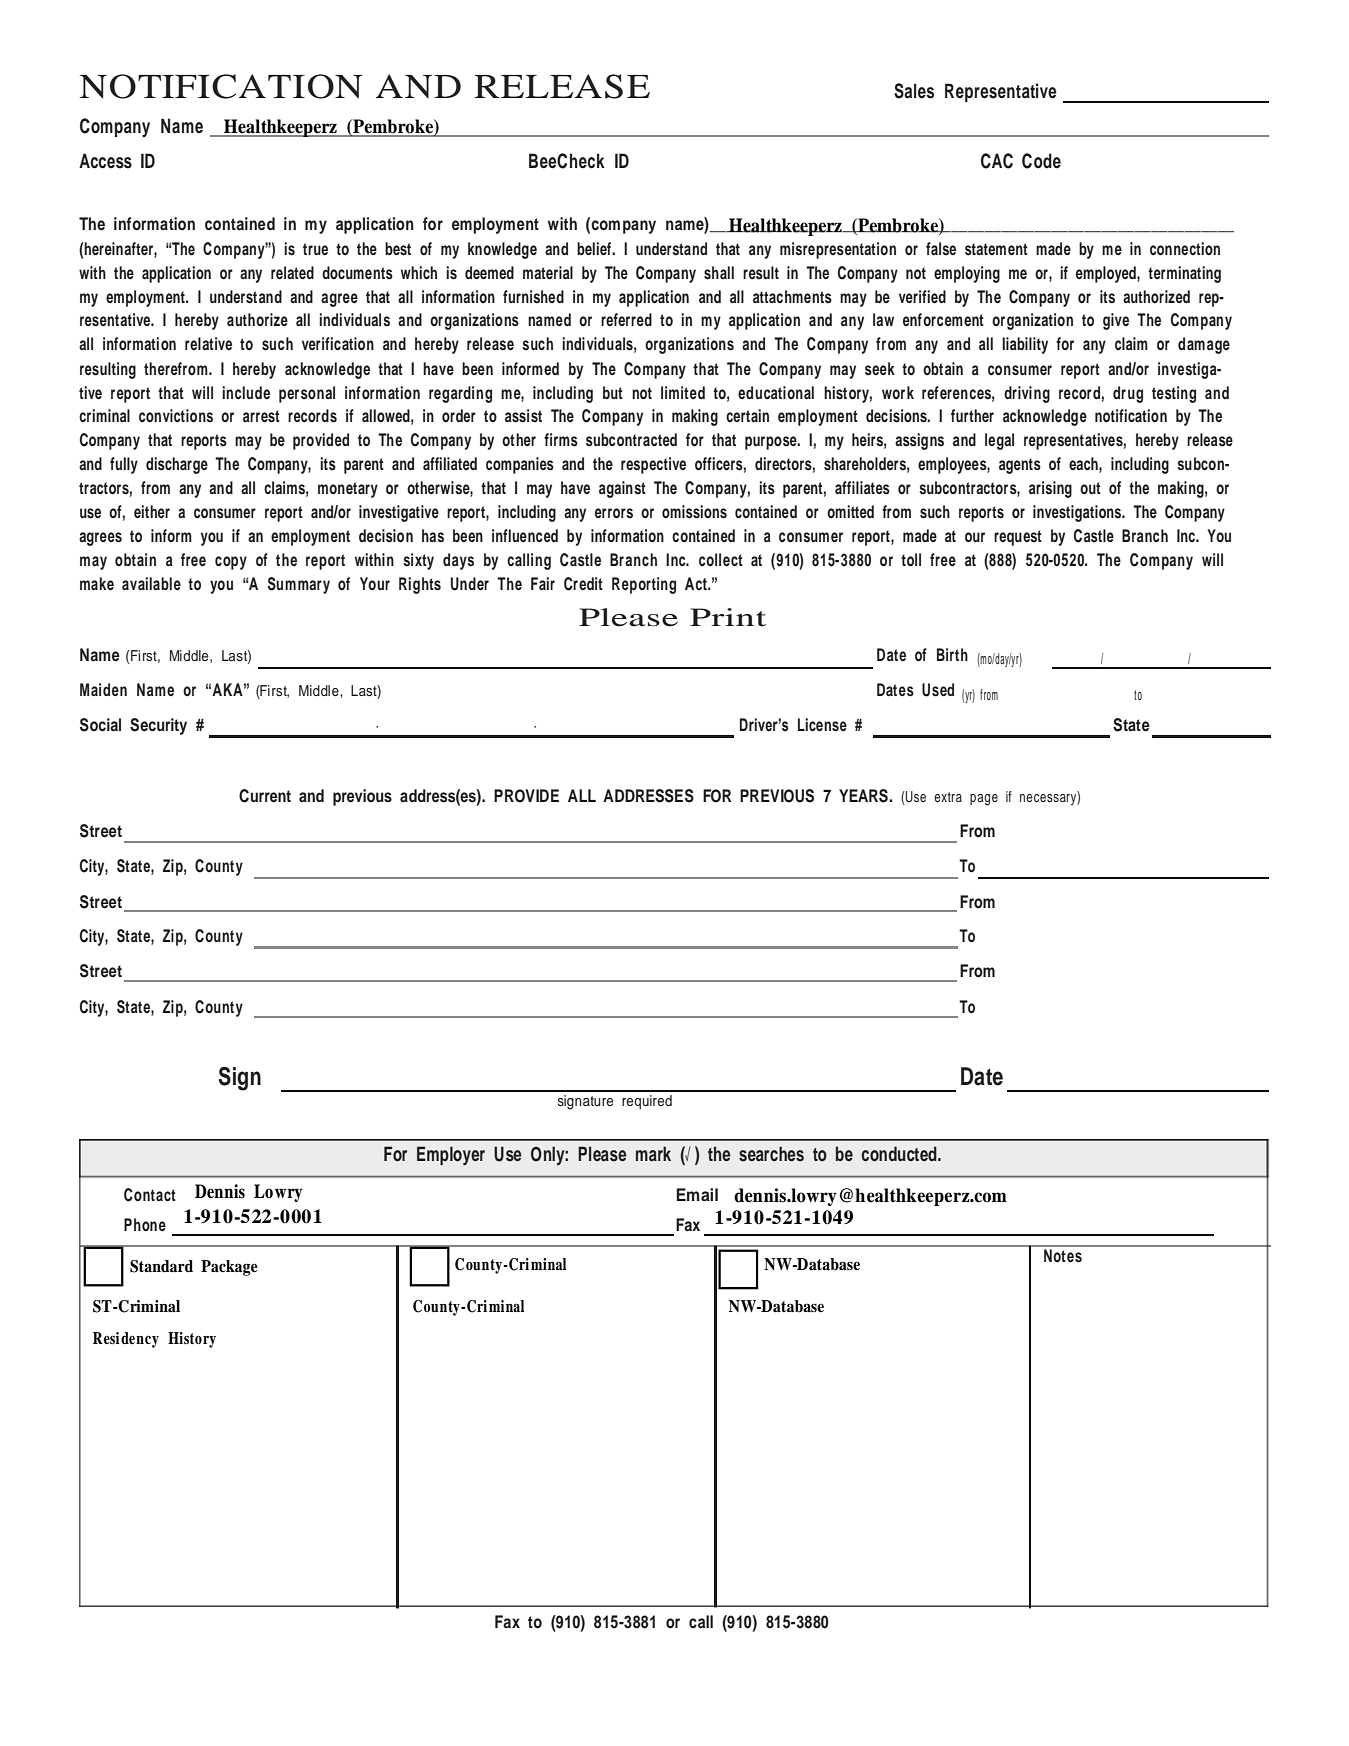 This image has width=1349, height=1746. I want to click on Package, so click(229, 1268).
